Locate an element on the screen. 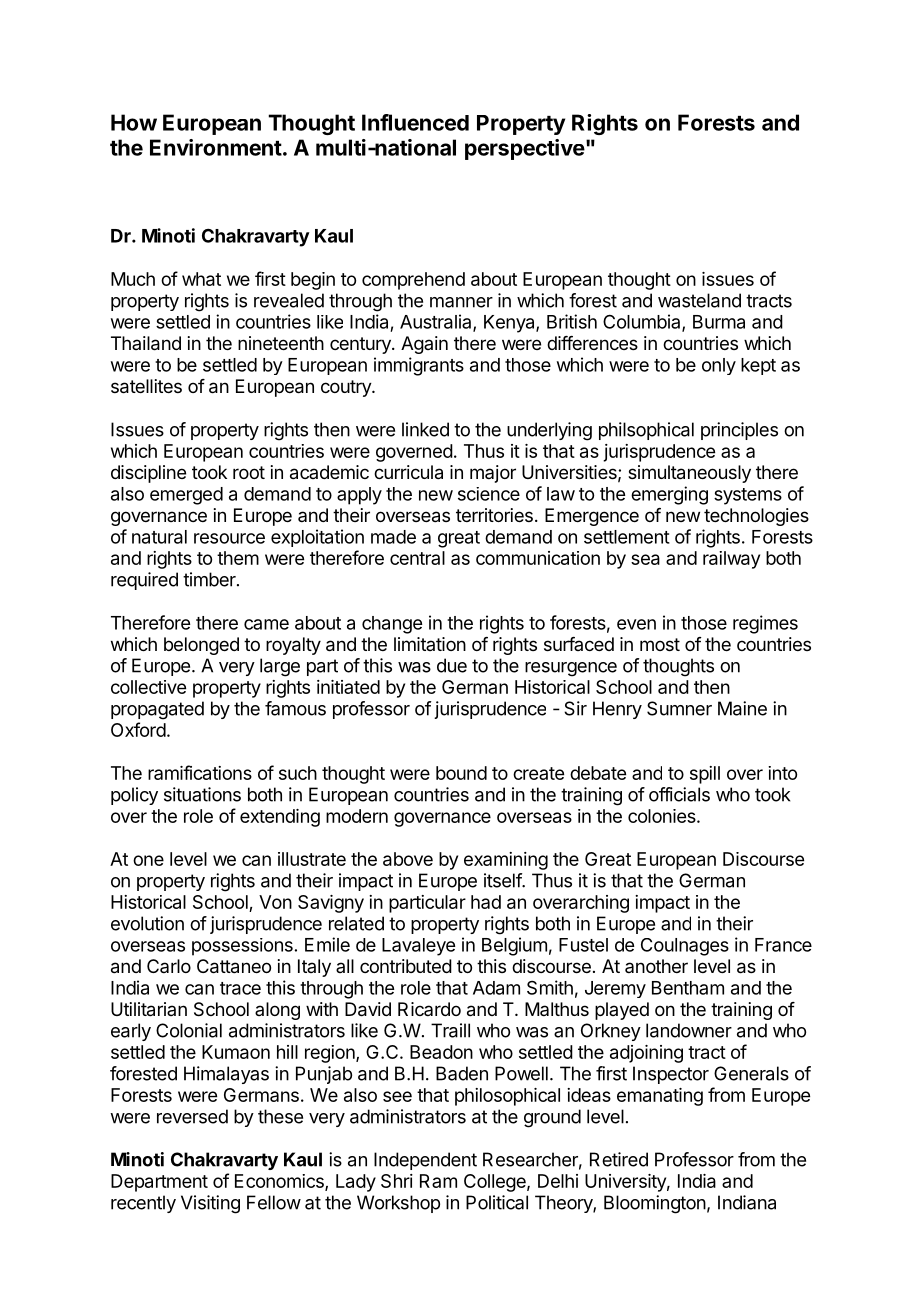 The image size is (924, 1308). Visiting is located at coordinates (210, 1204).
